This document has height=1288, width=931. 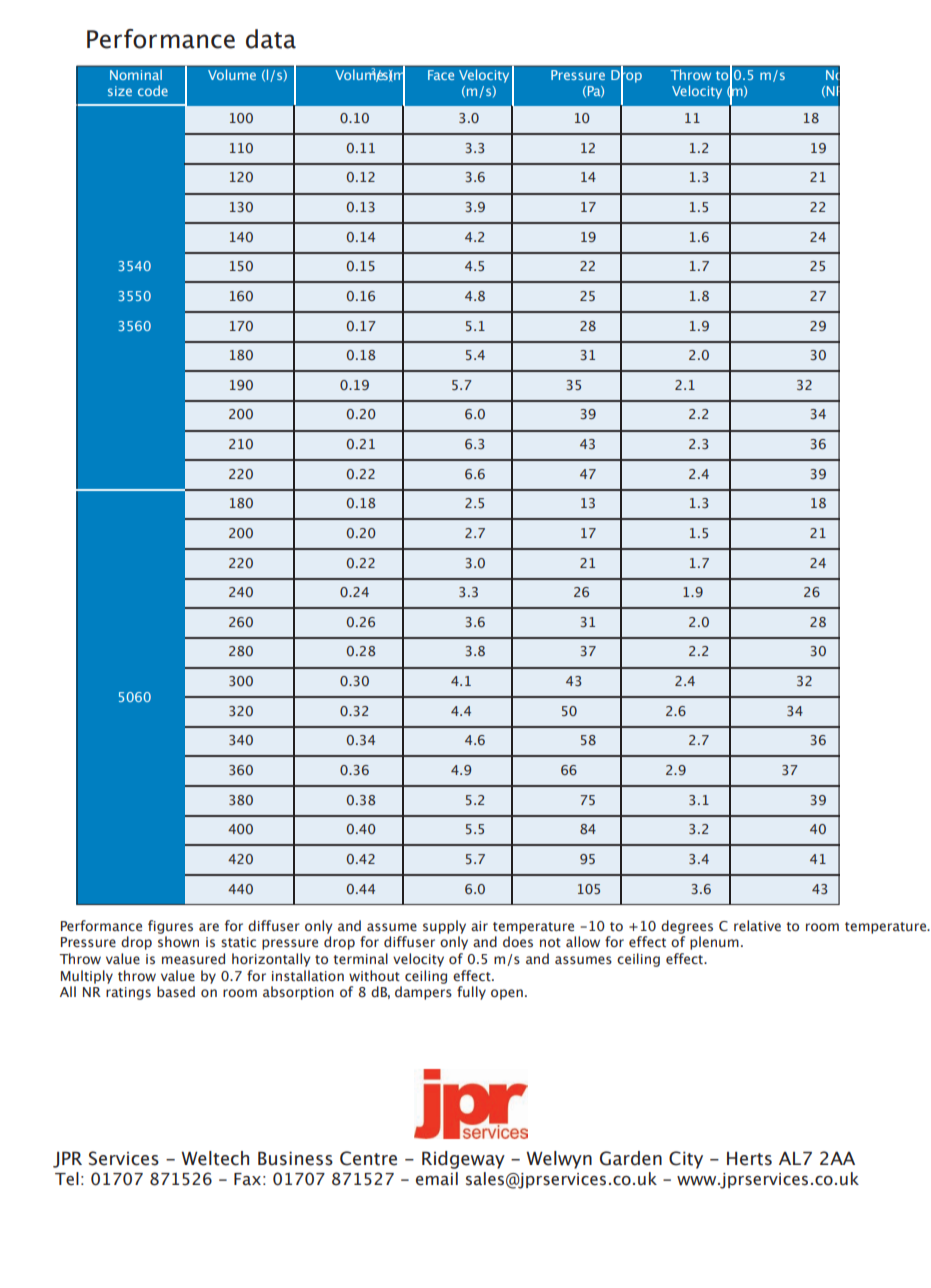 What do you see at coordinates (444, 927) in the document?
I see `supply` at bounding box center [444, 927].
